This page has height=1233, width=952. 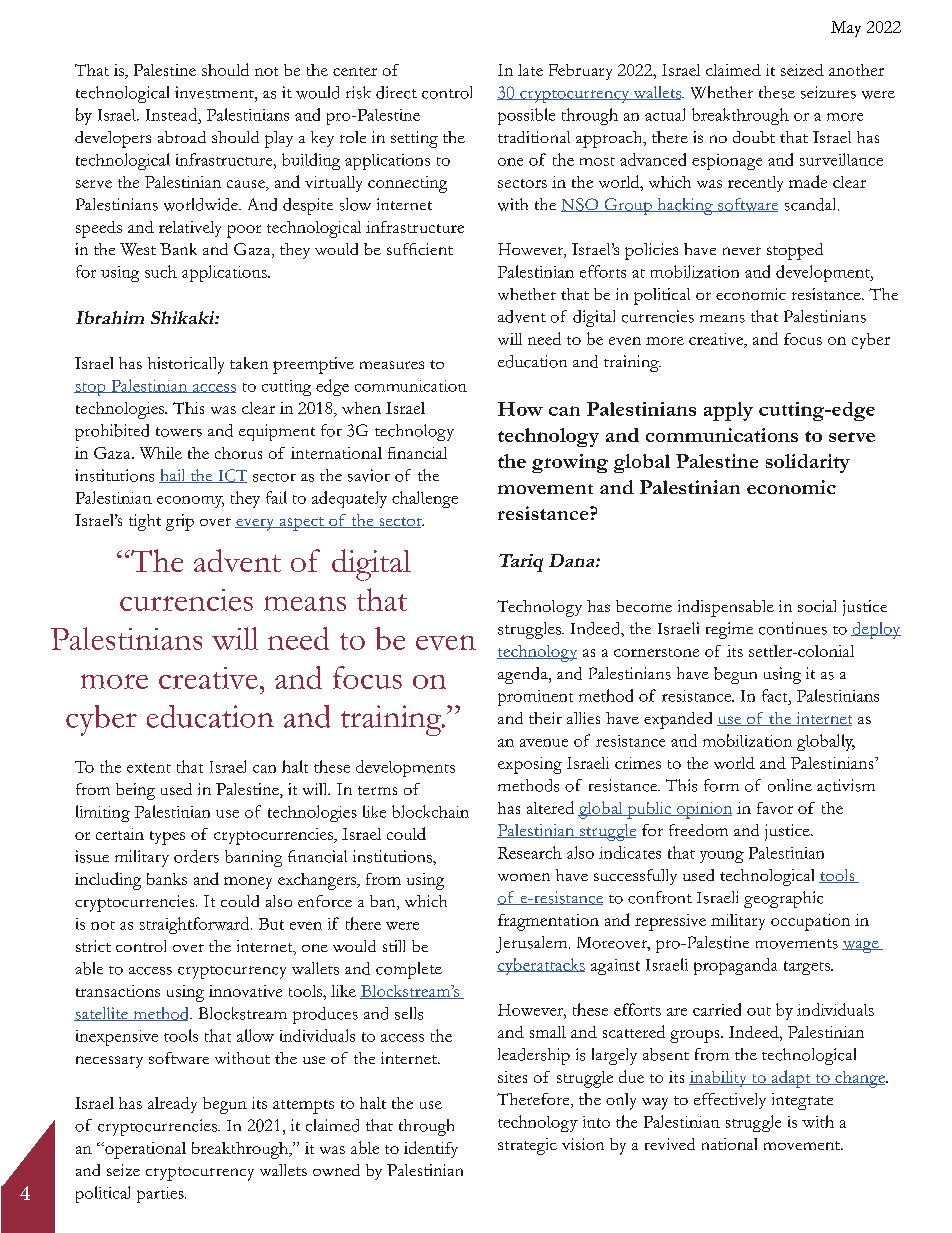 What do you see at coordinates (135, 791) in the page?
I see `being` at bounding box center [135, 791].
